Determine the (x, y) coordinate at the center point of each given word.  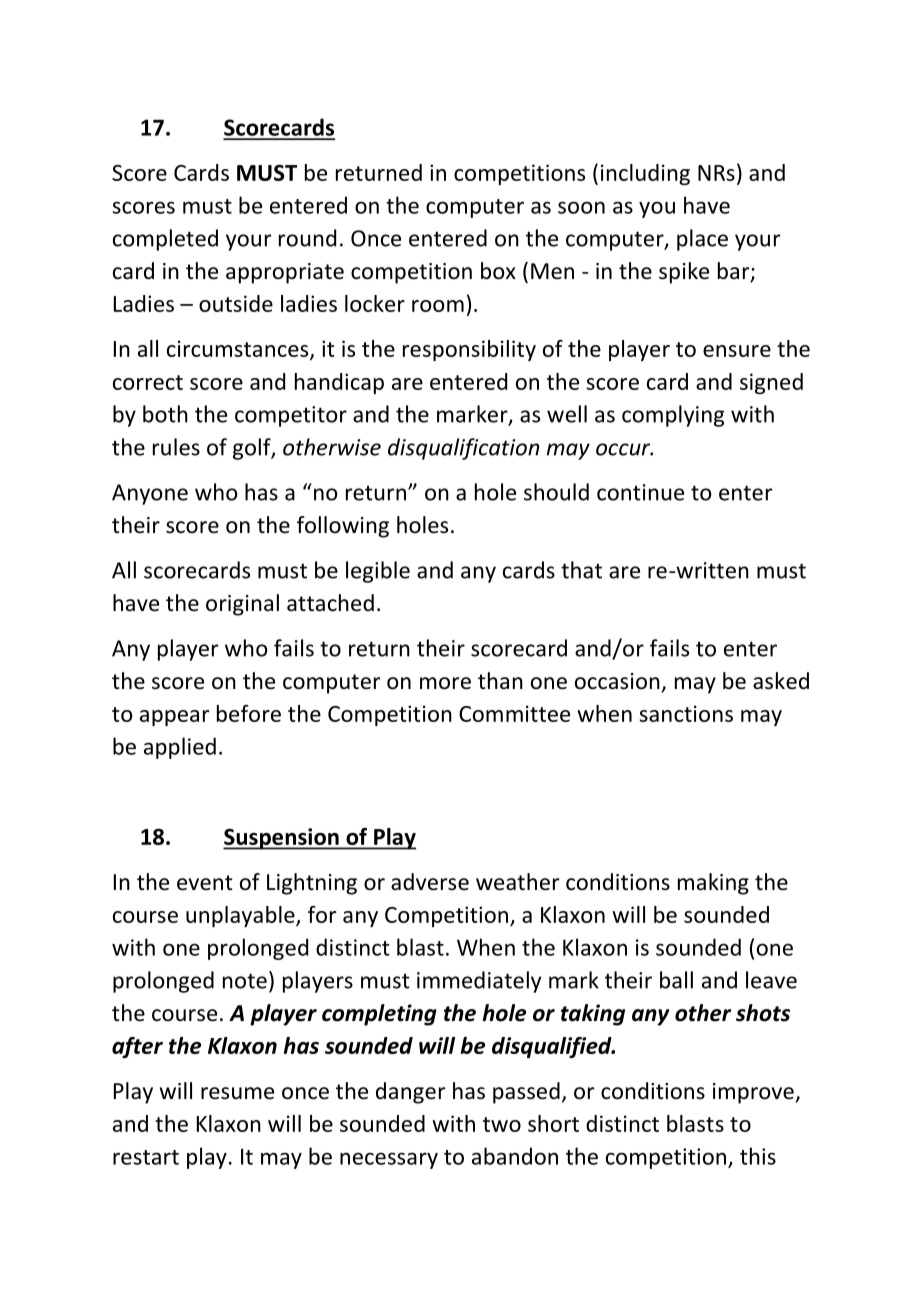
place (702, 240)
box (498, 271)
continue (640, 492)
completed (165, 240)
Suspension (282, 839)
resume (237, 1093)
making (713, 884)
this (758, 1156)
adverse (430, 882)
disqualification (463, 449)
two (502, 1124)
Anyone (150, 494)
